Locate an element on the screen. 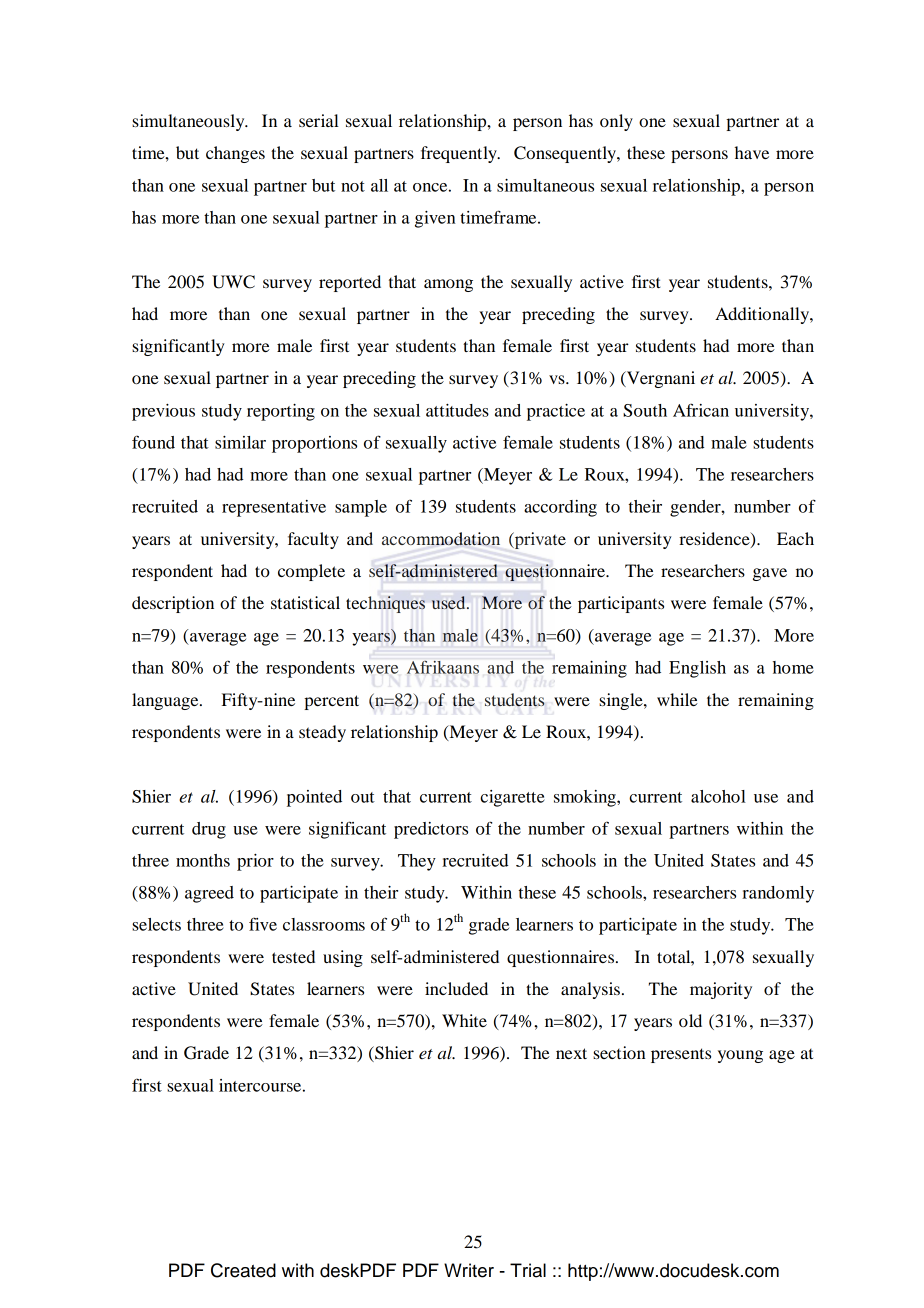 Image resolution: width=924 pixels, height=1308 pixels. description is located at coordinates (173, 604).
